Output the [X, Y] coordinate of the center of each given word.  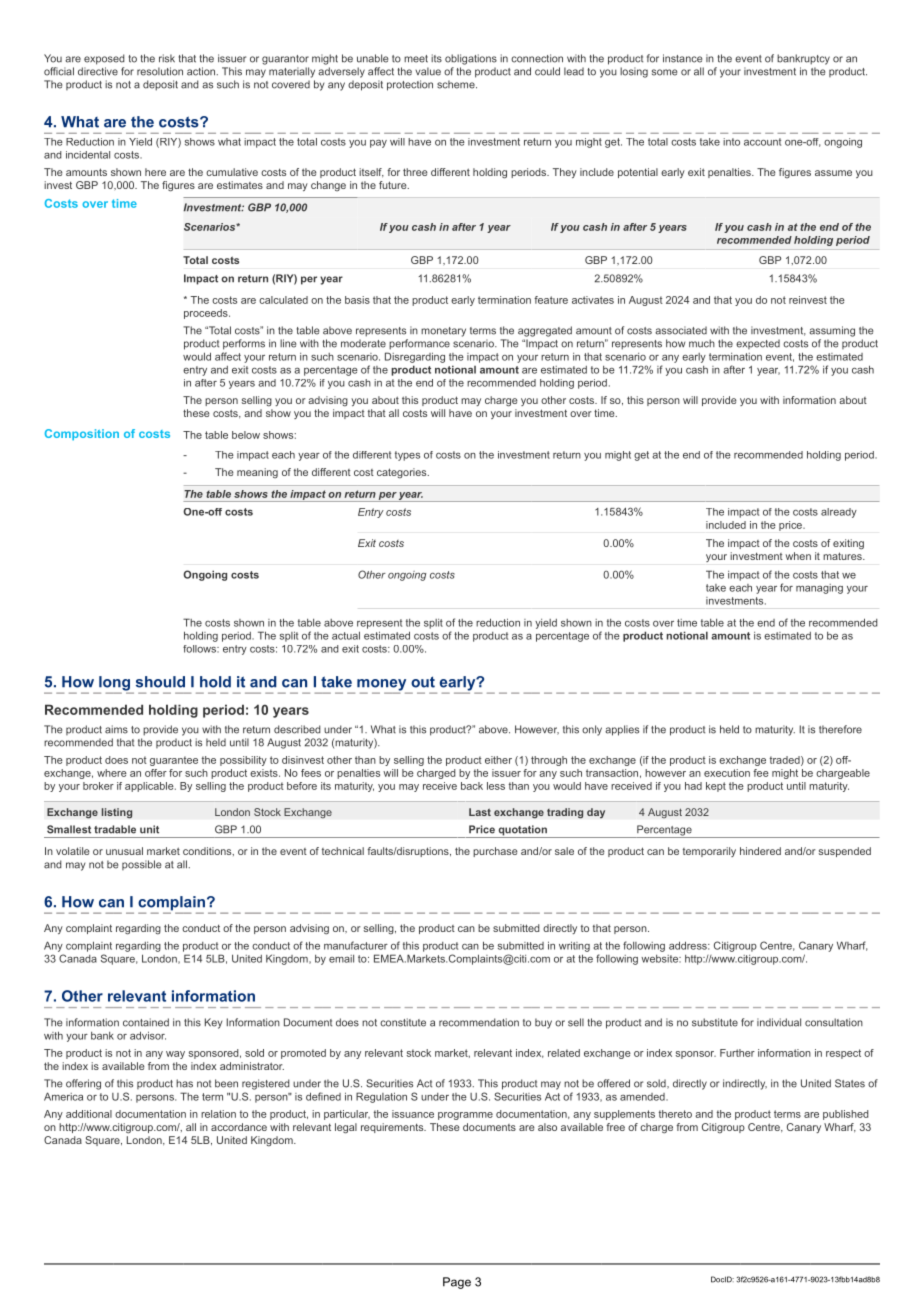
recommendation [479, 1022]
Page [457, 1283]
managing [819, 589]
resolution [160, 71]
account [762, 142]
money [383, 686]
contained [146, 1022]
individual [779, 1022]
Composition [82, 435]
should [160, 682]
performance [419, 344]
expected [758, 344]
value [428, 71]
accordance [239, 1127]
